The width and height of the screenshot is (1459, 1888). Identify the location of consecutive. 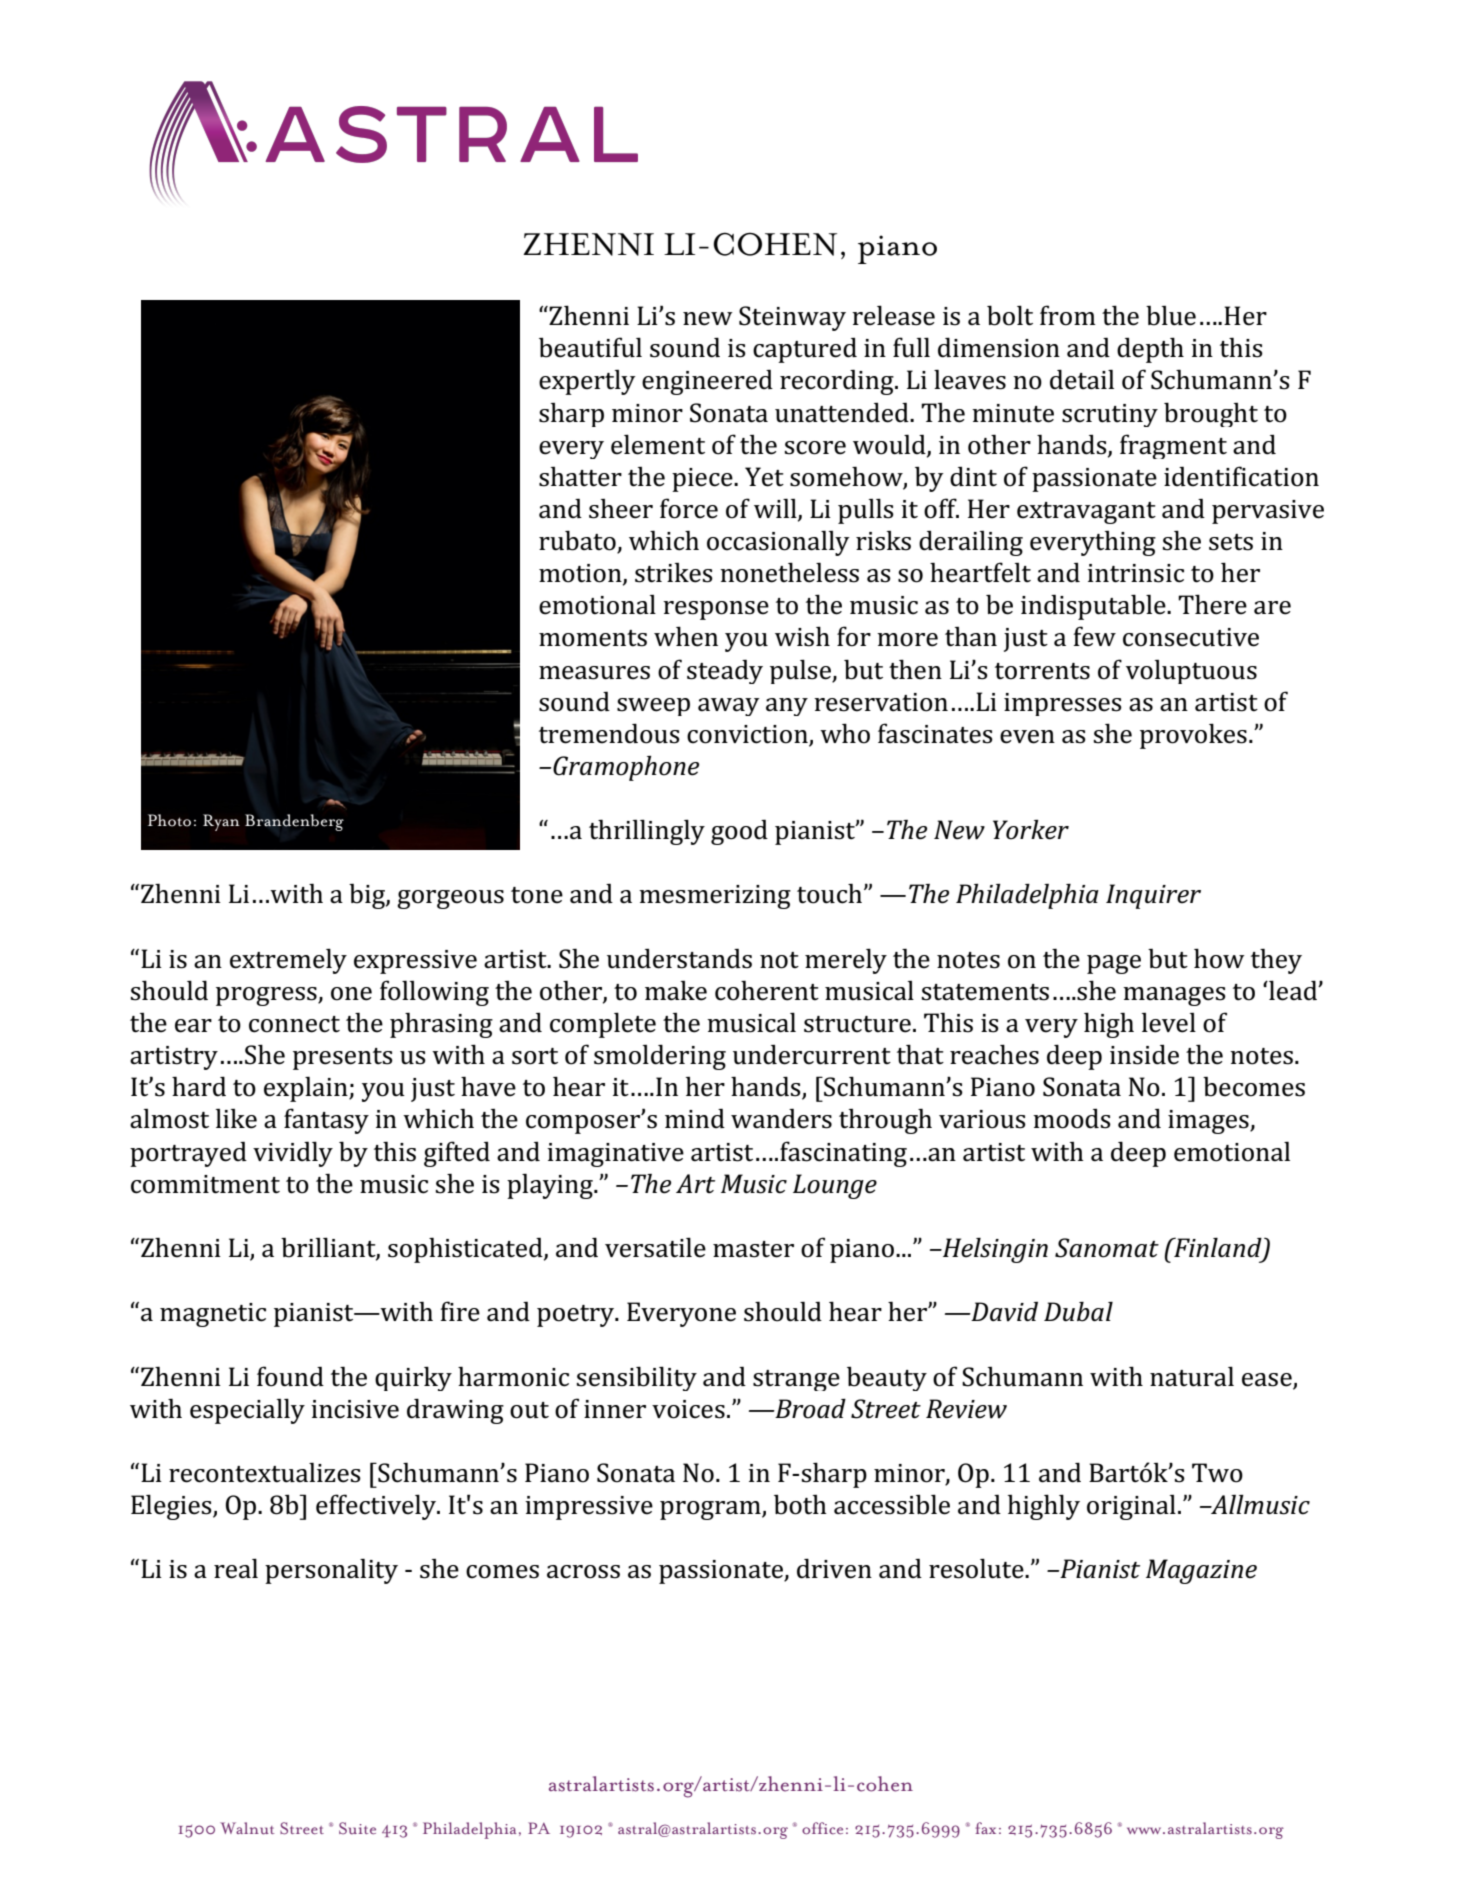
(1191, 637).
